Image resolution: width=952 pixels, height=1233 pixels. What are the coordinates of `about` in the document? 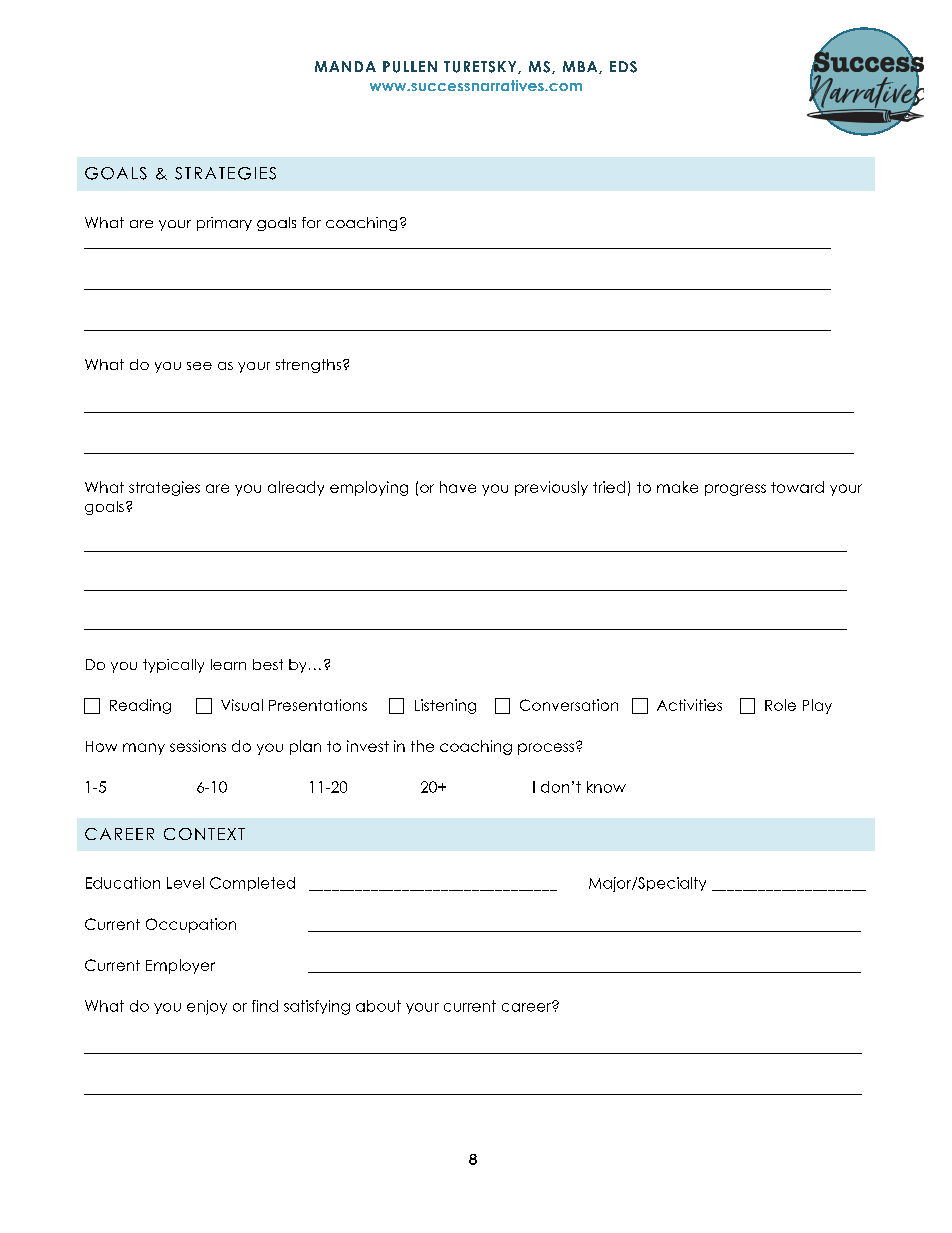 It's located at (378, 1006).
